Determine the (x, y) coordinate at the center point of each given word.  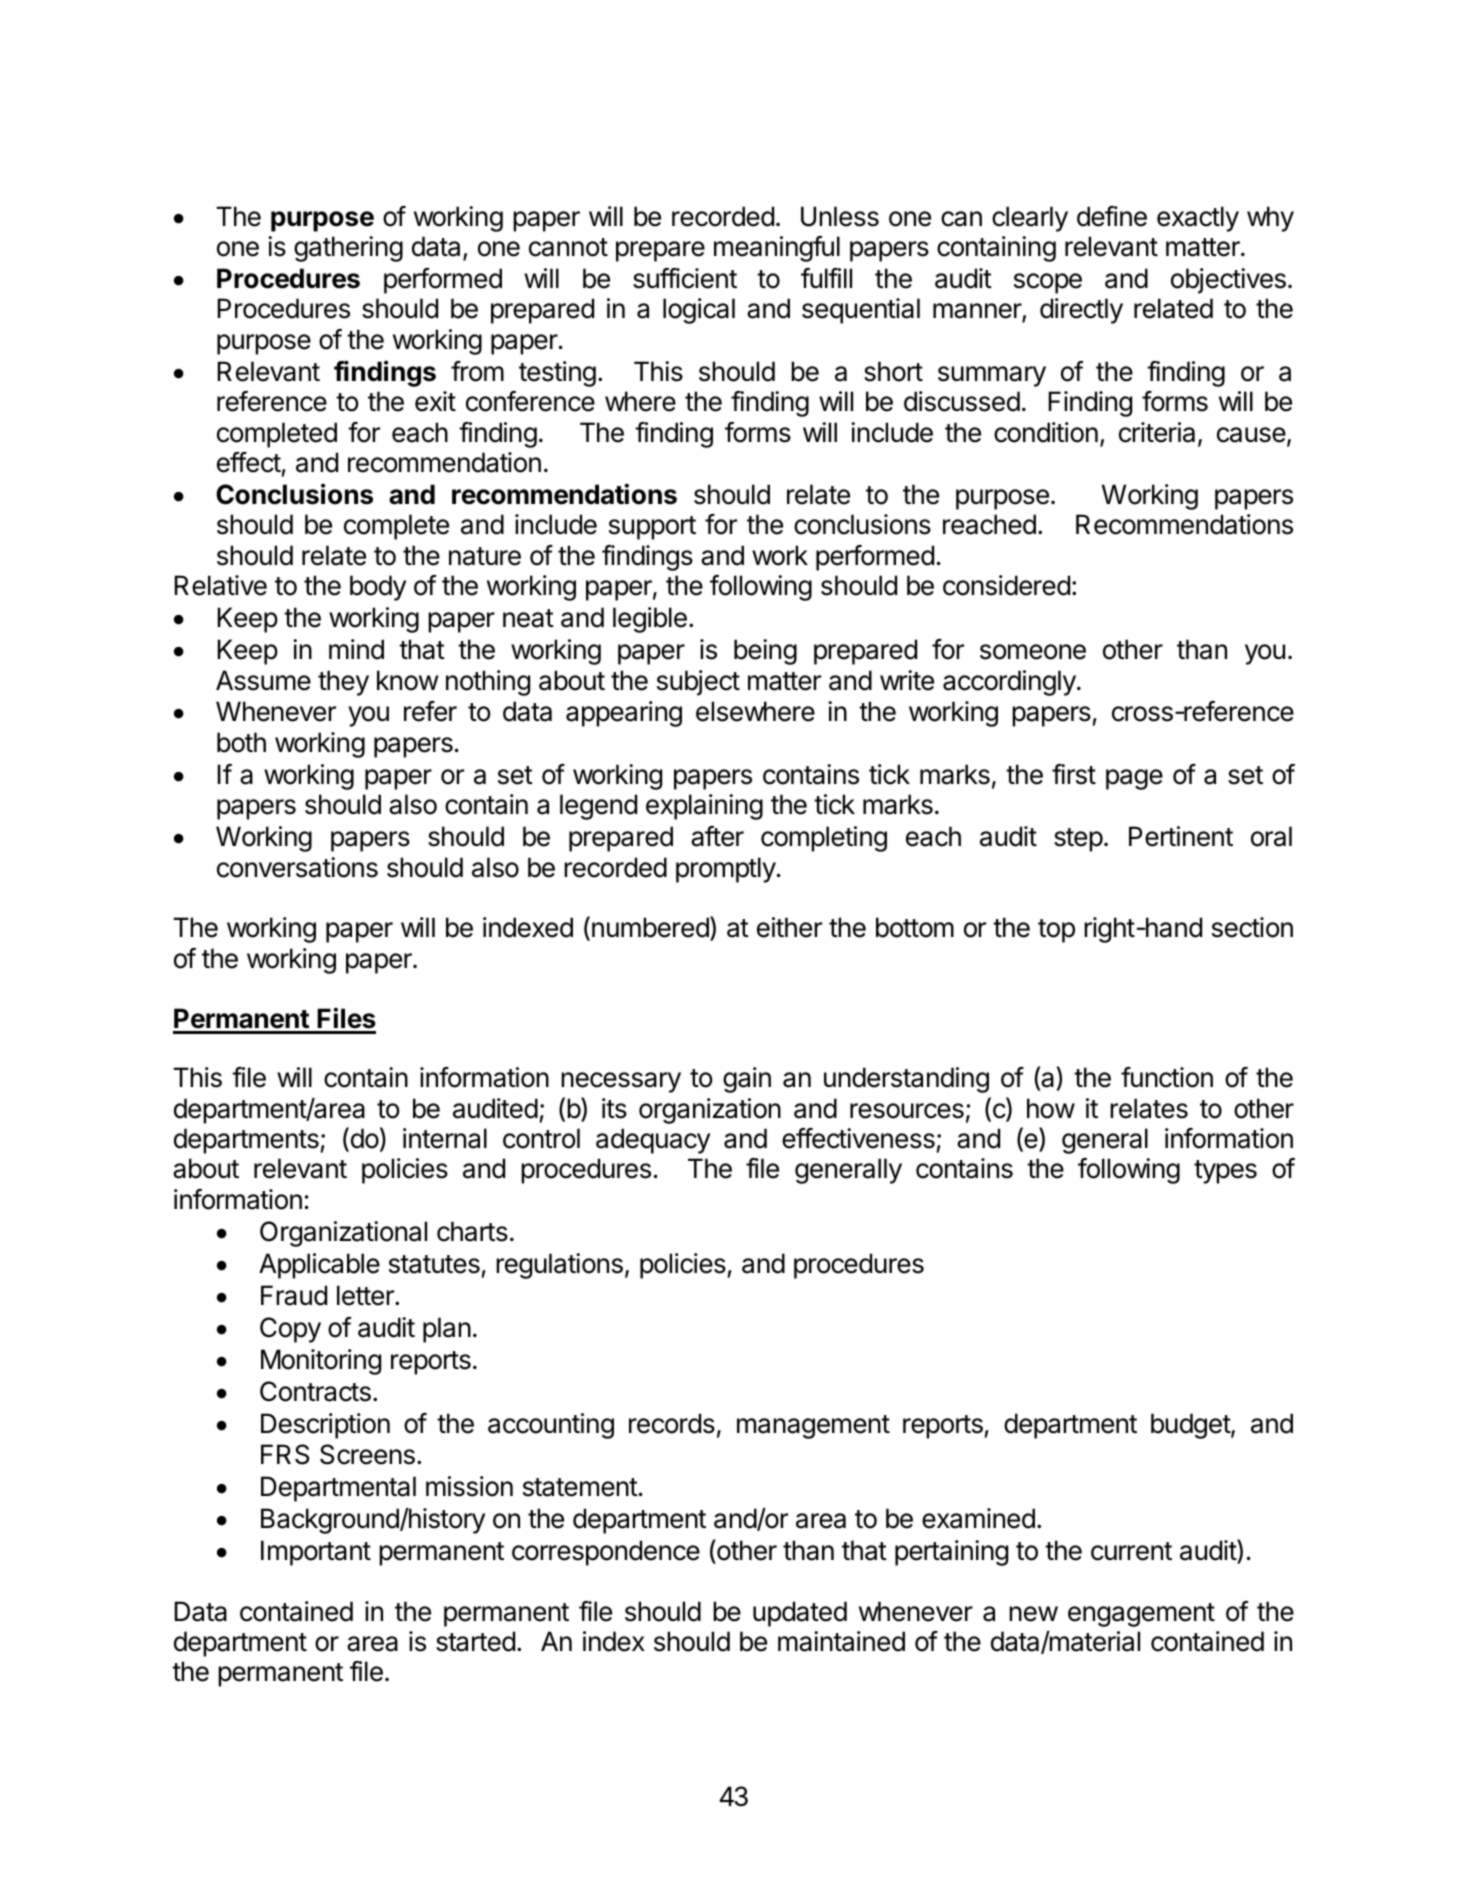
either (789, 927)
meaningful (777, 249)
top (1056, 931)
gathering (348, 249)
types (1225, 1172)
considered (1006, 585)
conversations (297, 867)
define (1112, 216)
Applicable (319, 1266)
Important (316, 1553)
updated (800, 1614)
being (765, 652)
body (378, 588)
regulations (559, 1266)
